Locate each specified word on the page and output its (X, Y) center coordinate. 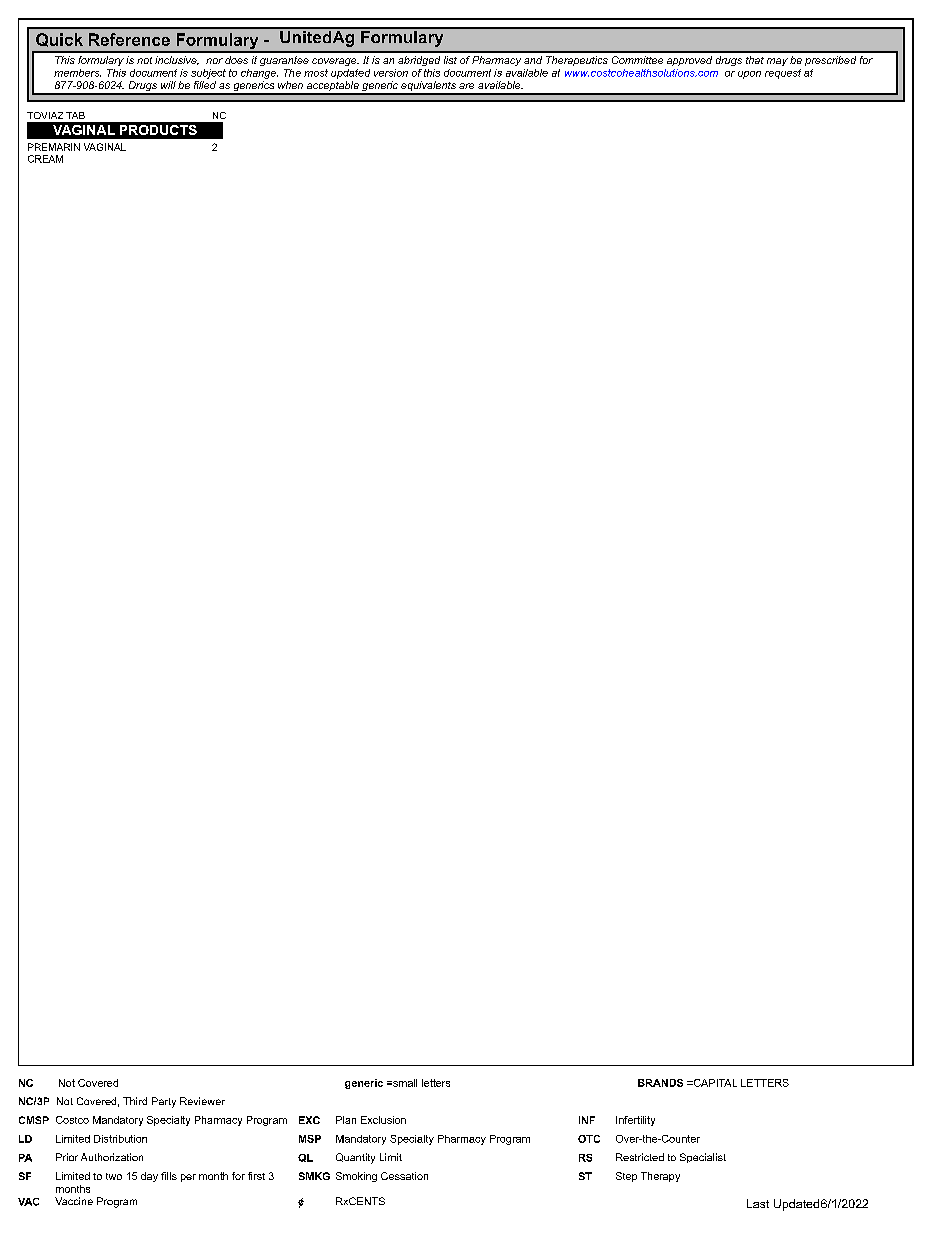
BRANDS (660, 1083)
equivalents (428, 87)
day (149, 1177)
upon (749, 75)
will (168, 85)
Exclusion (383, 1120)
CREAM (45, 159)
